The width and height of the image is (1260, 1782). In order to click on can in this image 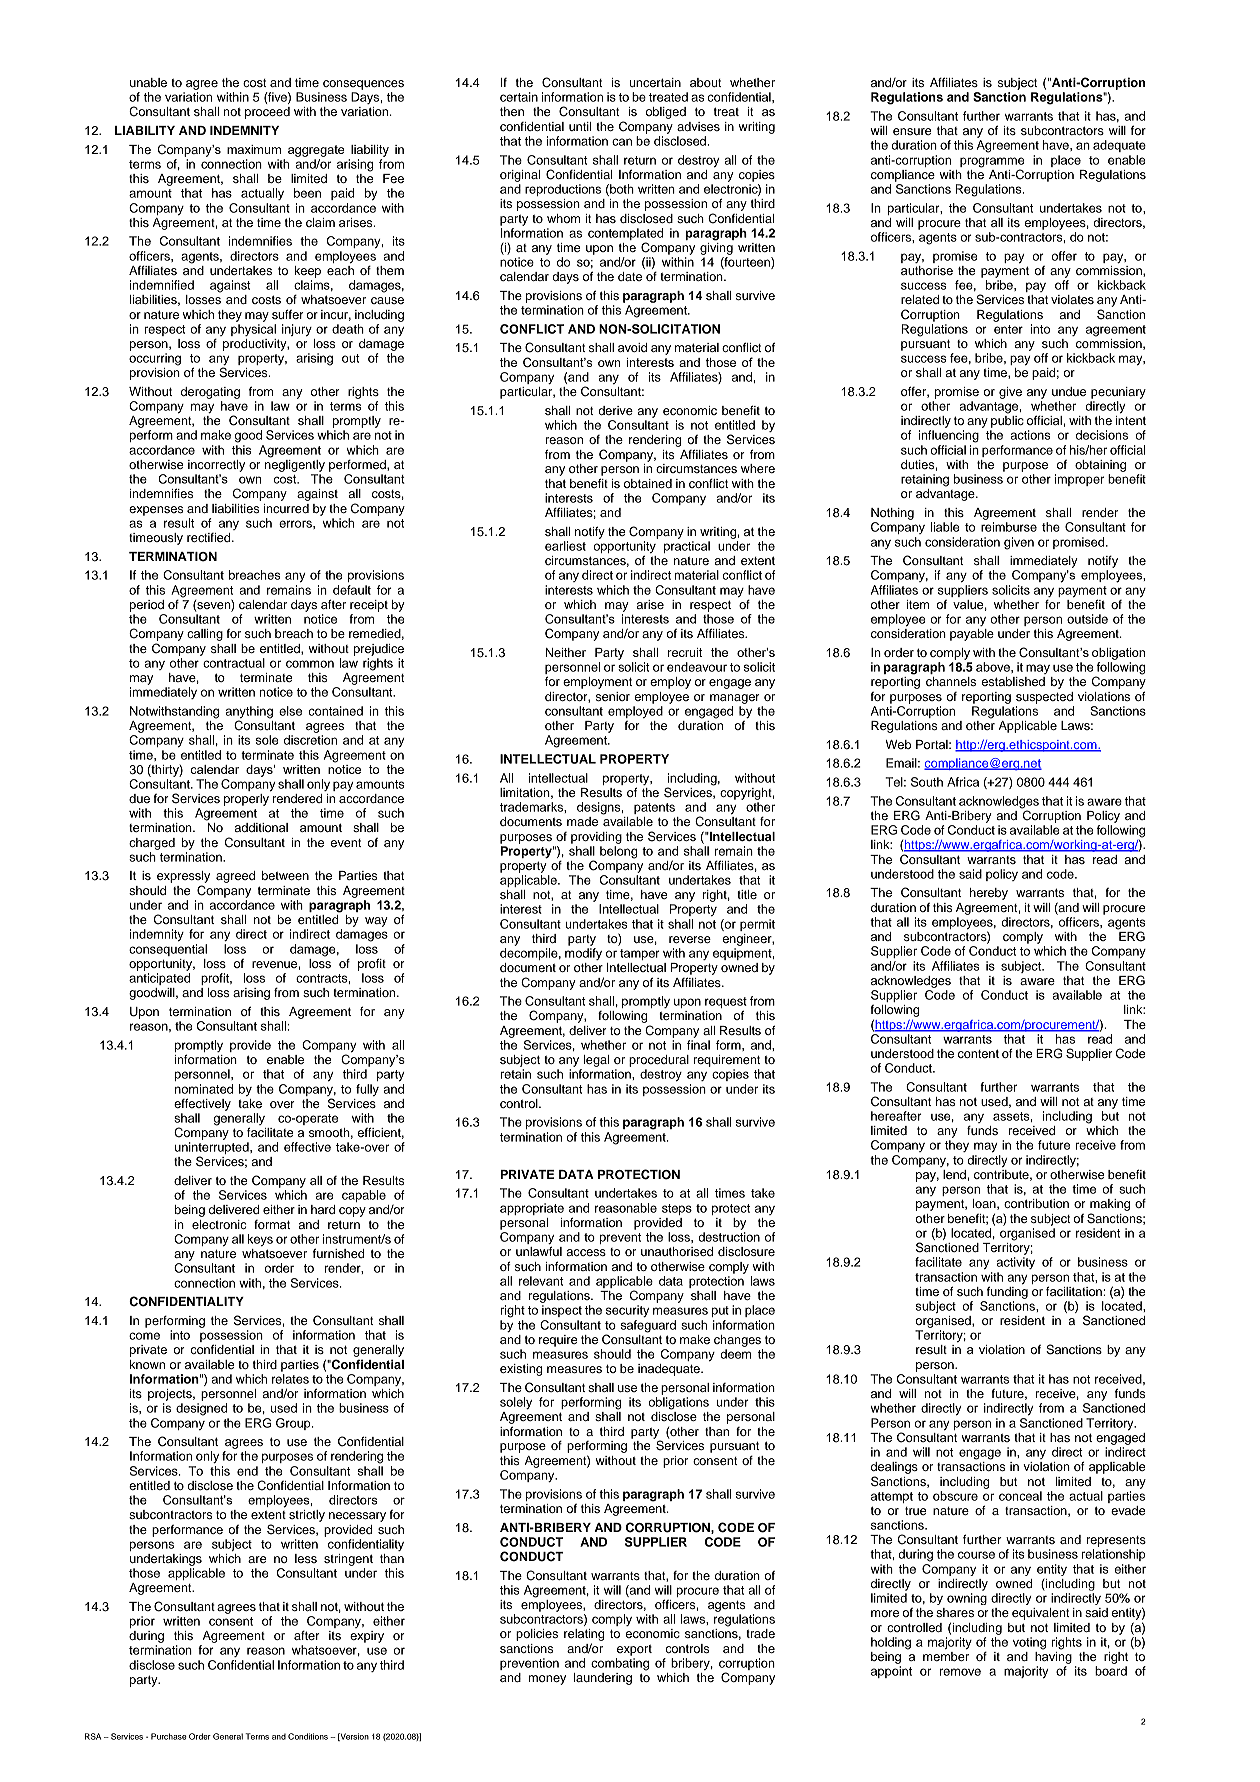, I will do `click(622, 142)`.
